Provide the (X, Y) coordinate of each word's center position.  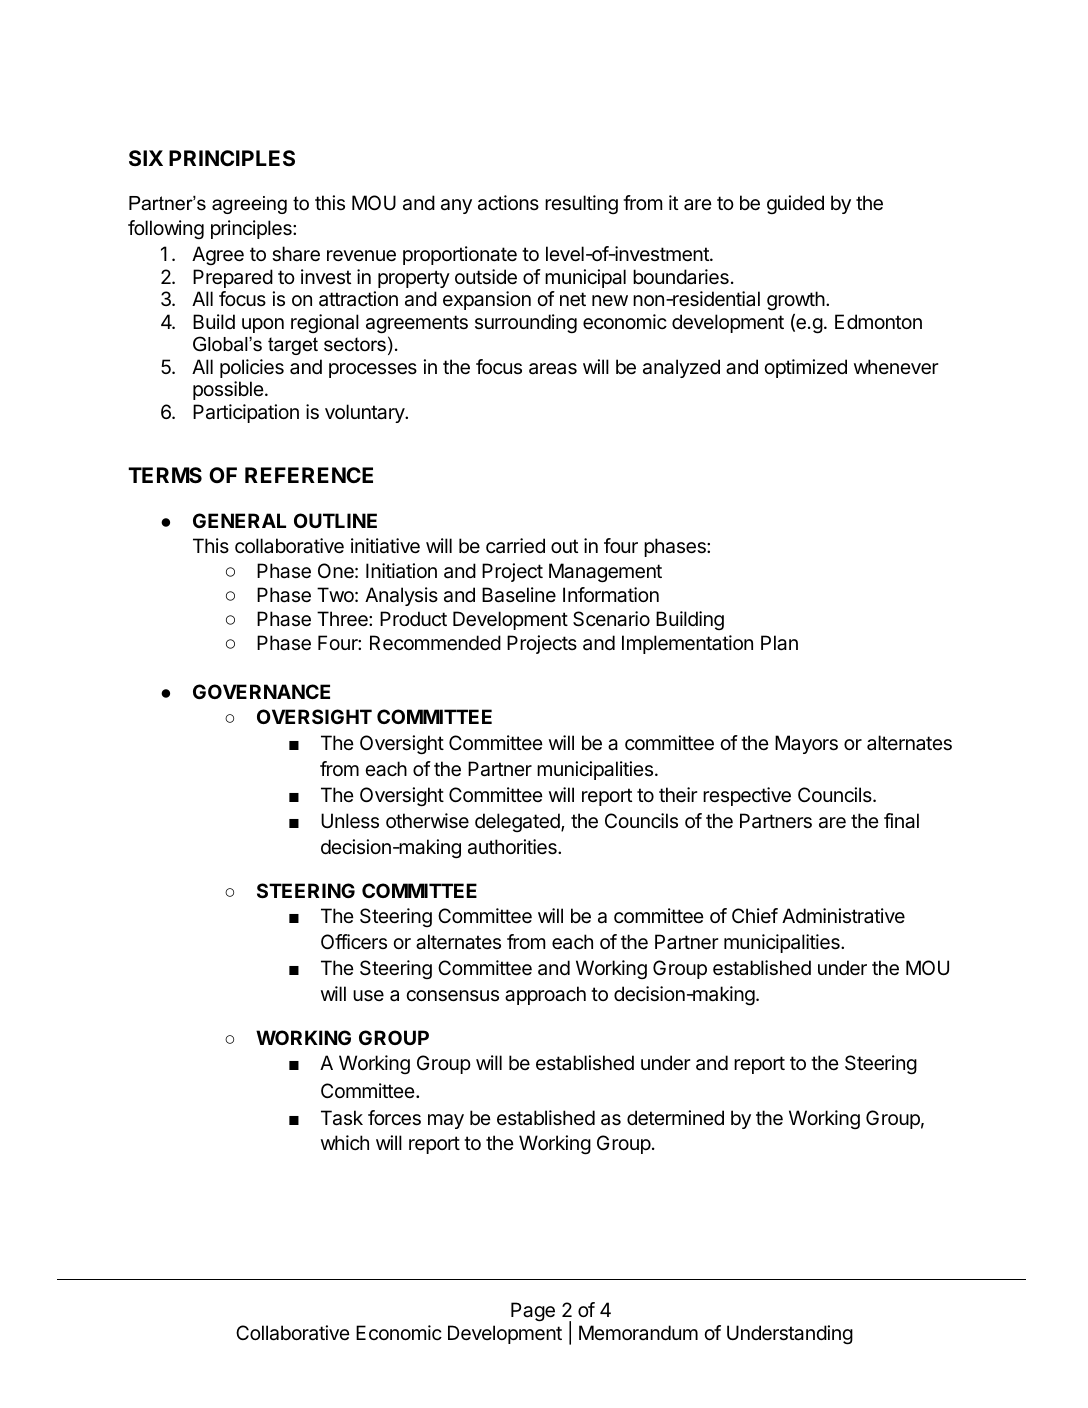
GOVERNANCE (261, 691)
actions (508, 203)
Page (533, 1312)
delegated (518, 822)
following (166, 230)
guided (795, 205)
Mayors (806, 744)
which (345, 1142)
